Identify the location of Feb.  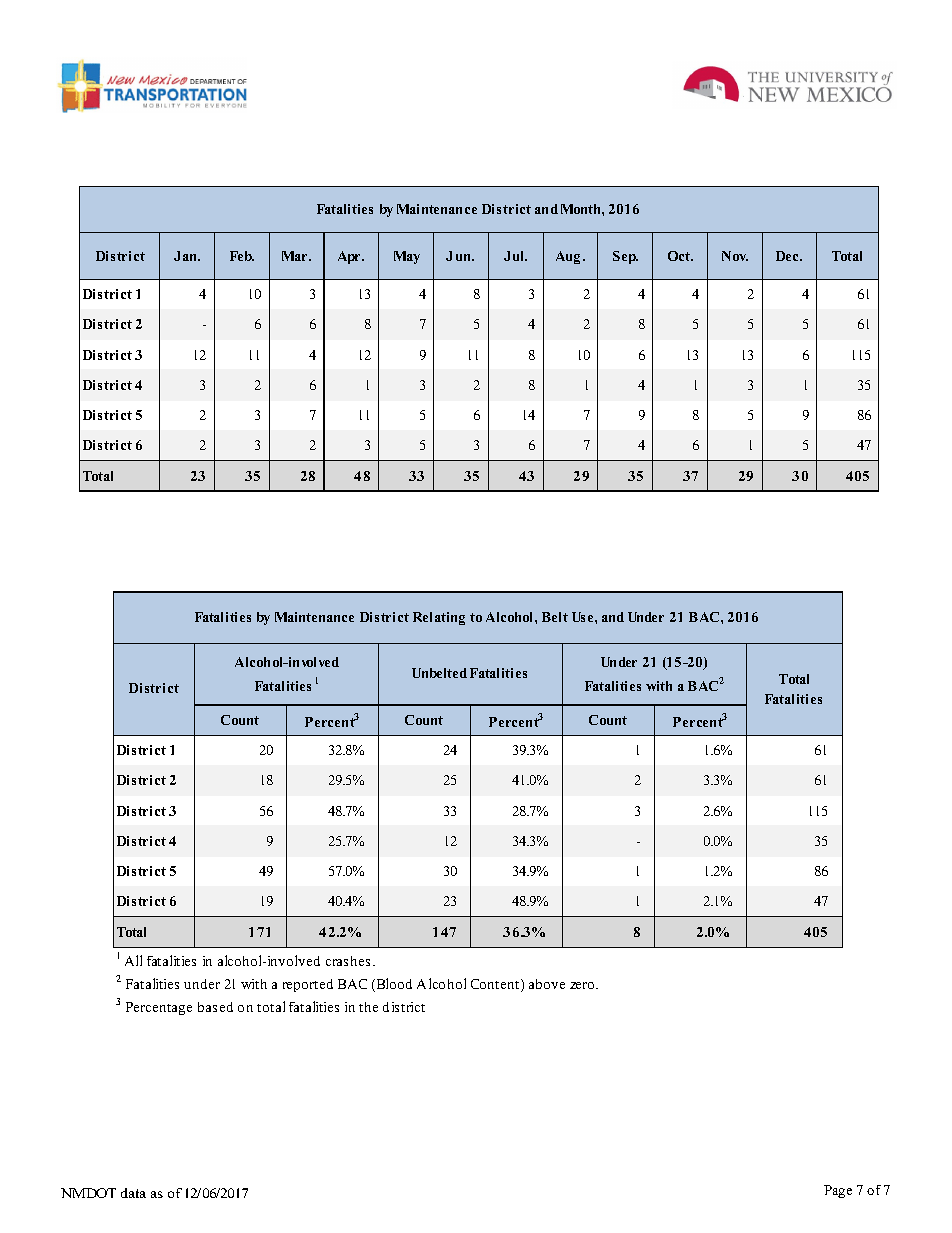
(242, 256).
